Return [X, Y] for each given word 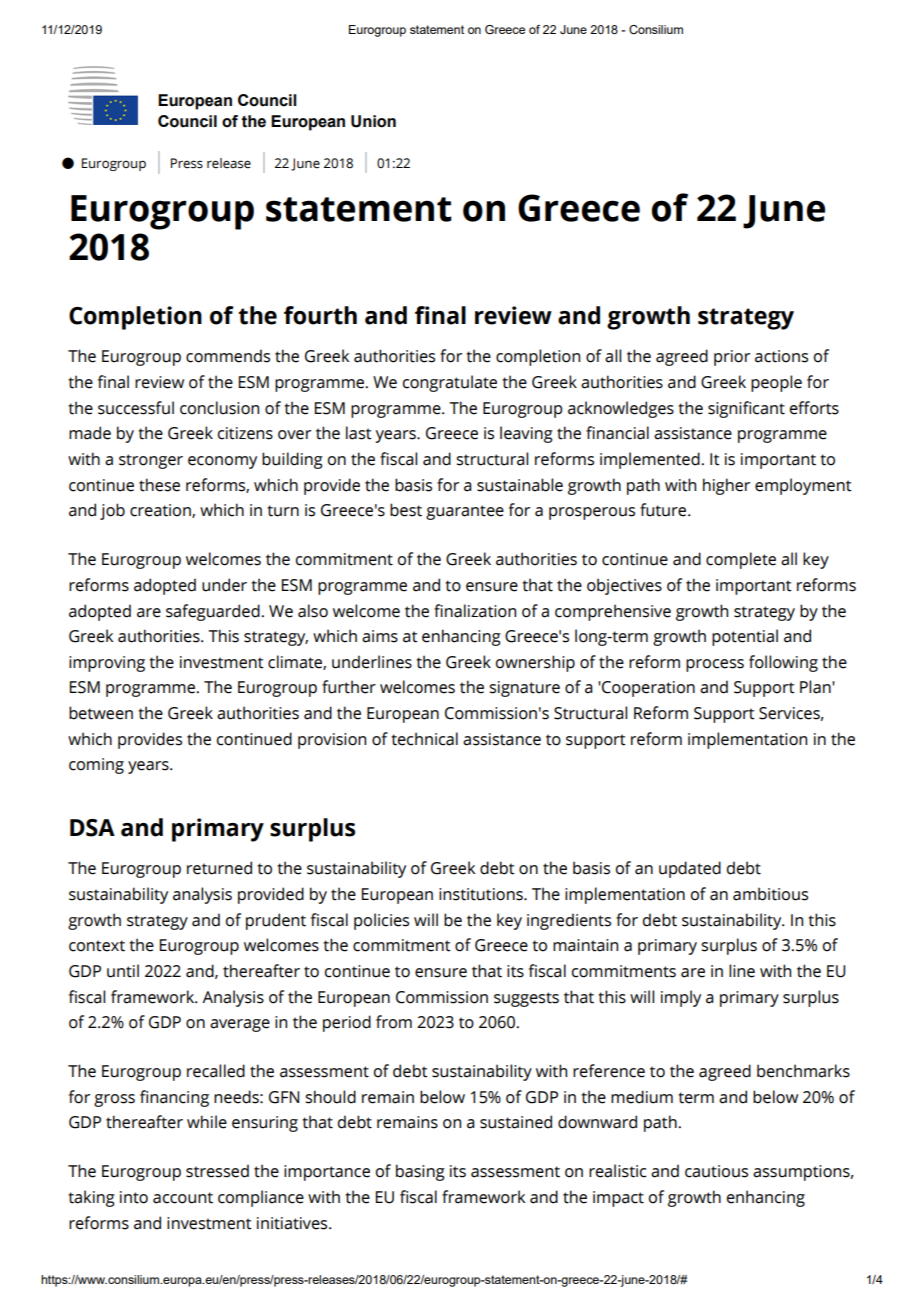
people [776, 383]
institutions [482, 894]
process [715, 665]
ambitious [770, 894]
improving [107, 664]
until [123, 971]
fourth [320, 315]
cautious [716, 1171]
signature [524, 689]
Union [373, 121]
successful [136, 408]
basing [420, 1172]
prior [732, 358]
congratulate [450, 383]
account [183, 1198]
